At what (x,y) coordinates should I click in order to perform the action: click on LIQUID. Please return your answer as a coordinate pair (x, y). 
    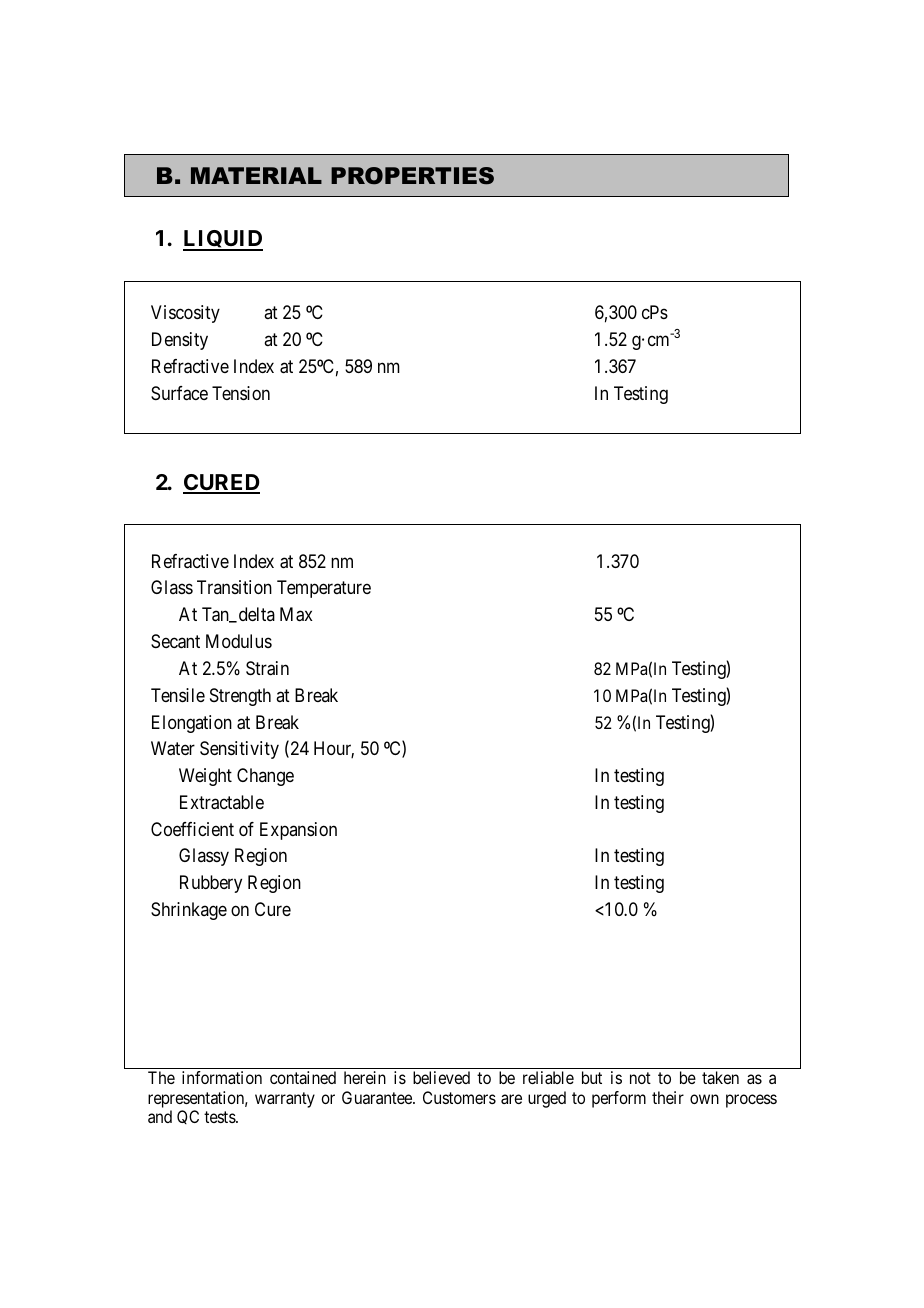
    Looking at the image, I should click on (223, 240).
